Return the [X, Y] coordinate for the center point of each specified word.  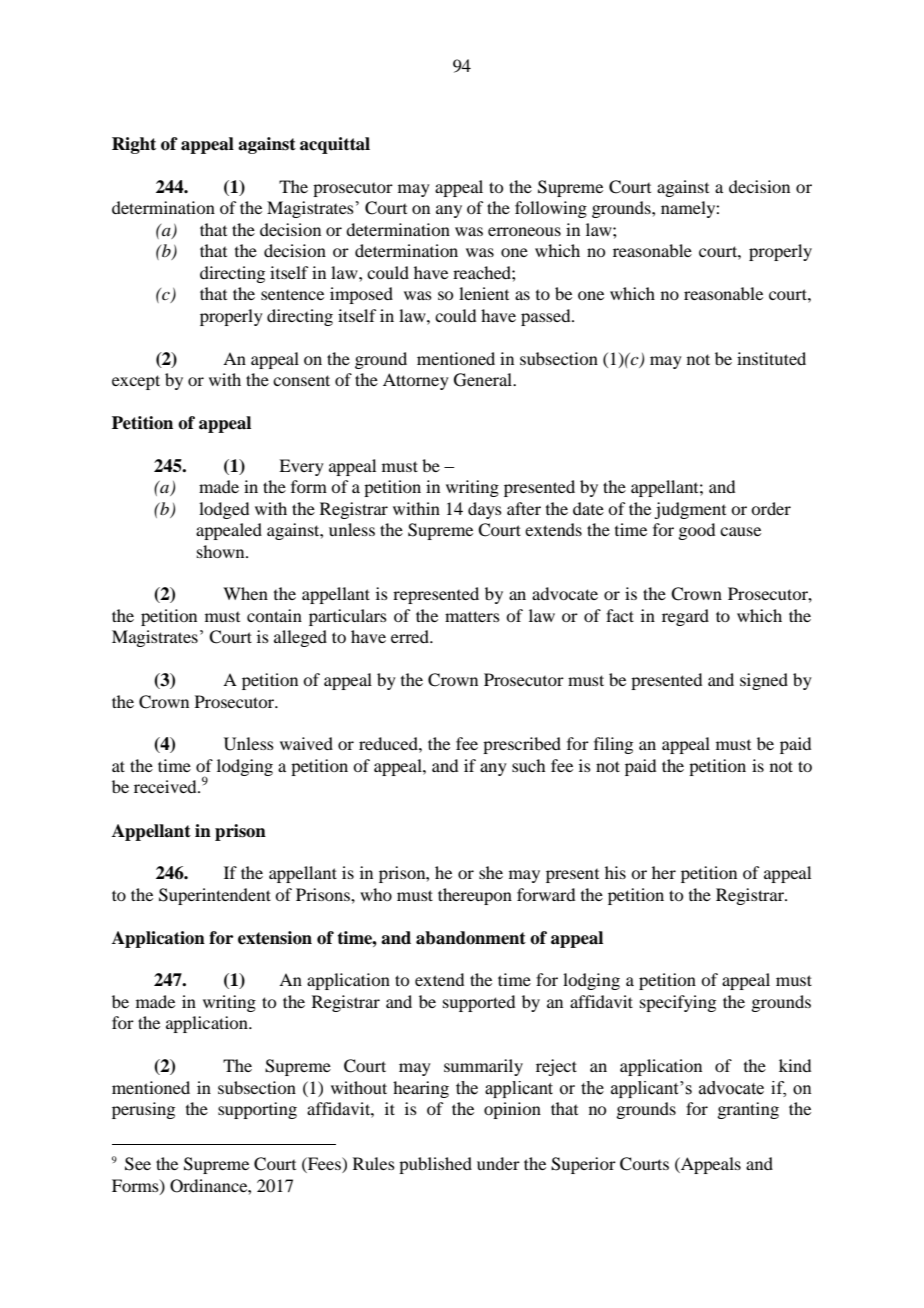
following [551, 209]
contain [274, 615]
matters [472, 616]
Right [134, 145]
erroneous [524, 231]
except [136, 382]
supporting [257, 1110]
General [484, 380]
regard [685, 617]
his [615, 872]
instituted [771, 358]
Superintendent [215, 896]
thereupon [475, 896]
